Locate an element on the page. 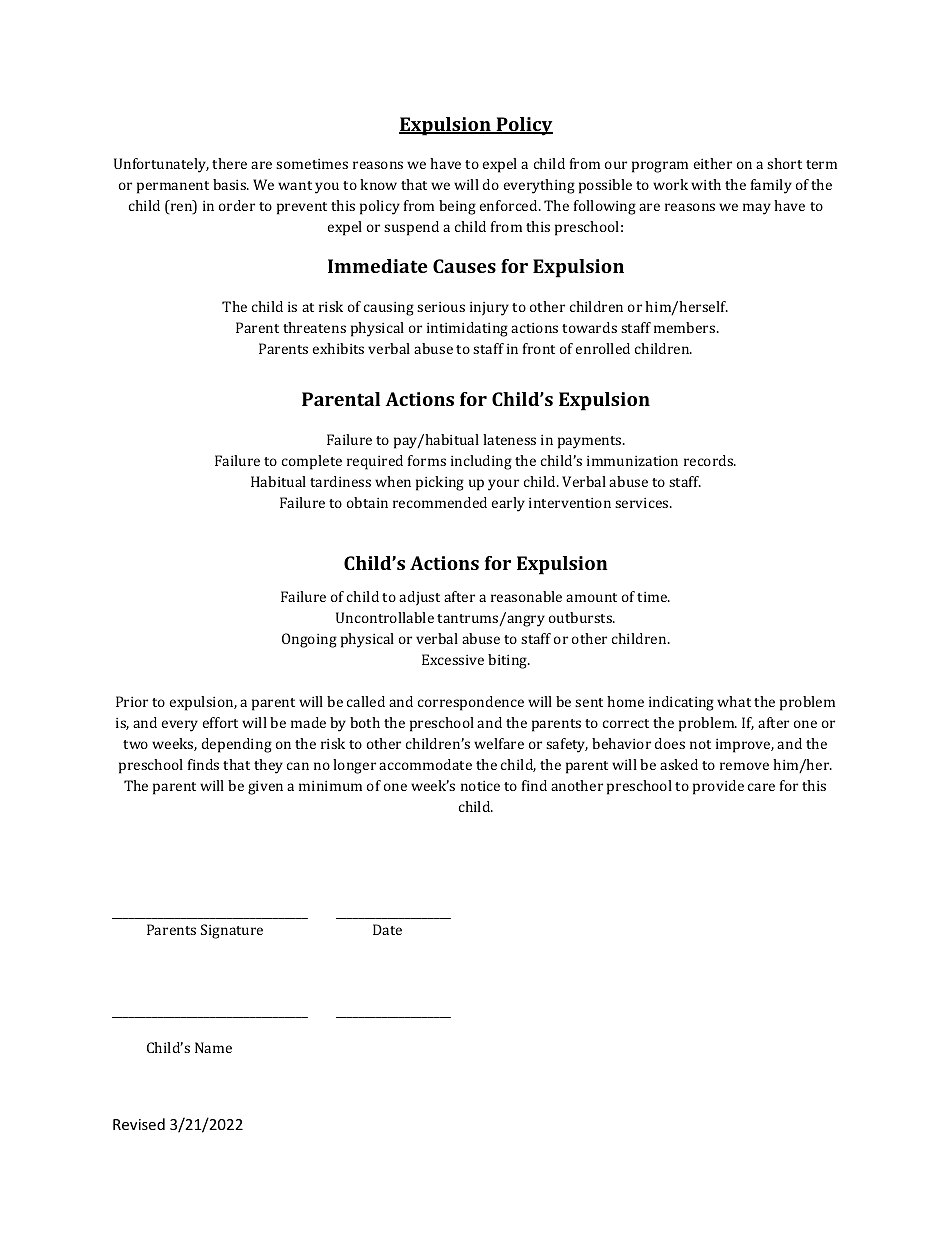  being is located at coordinates (457, 207).
